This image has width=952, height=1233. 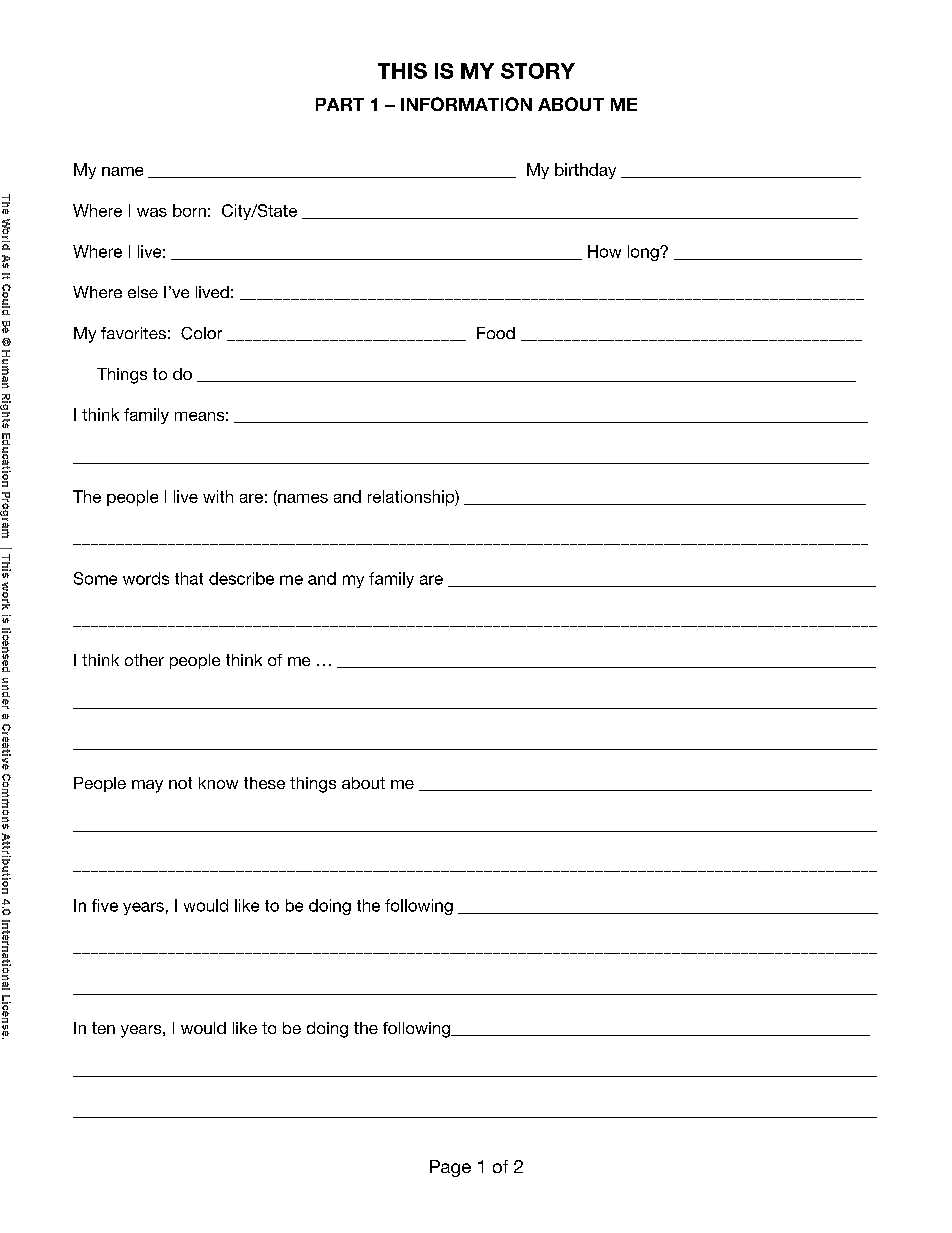 I want to click on know, so click(x=218, y=783).
